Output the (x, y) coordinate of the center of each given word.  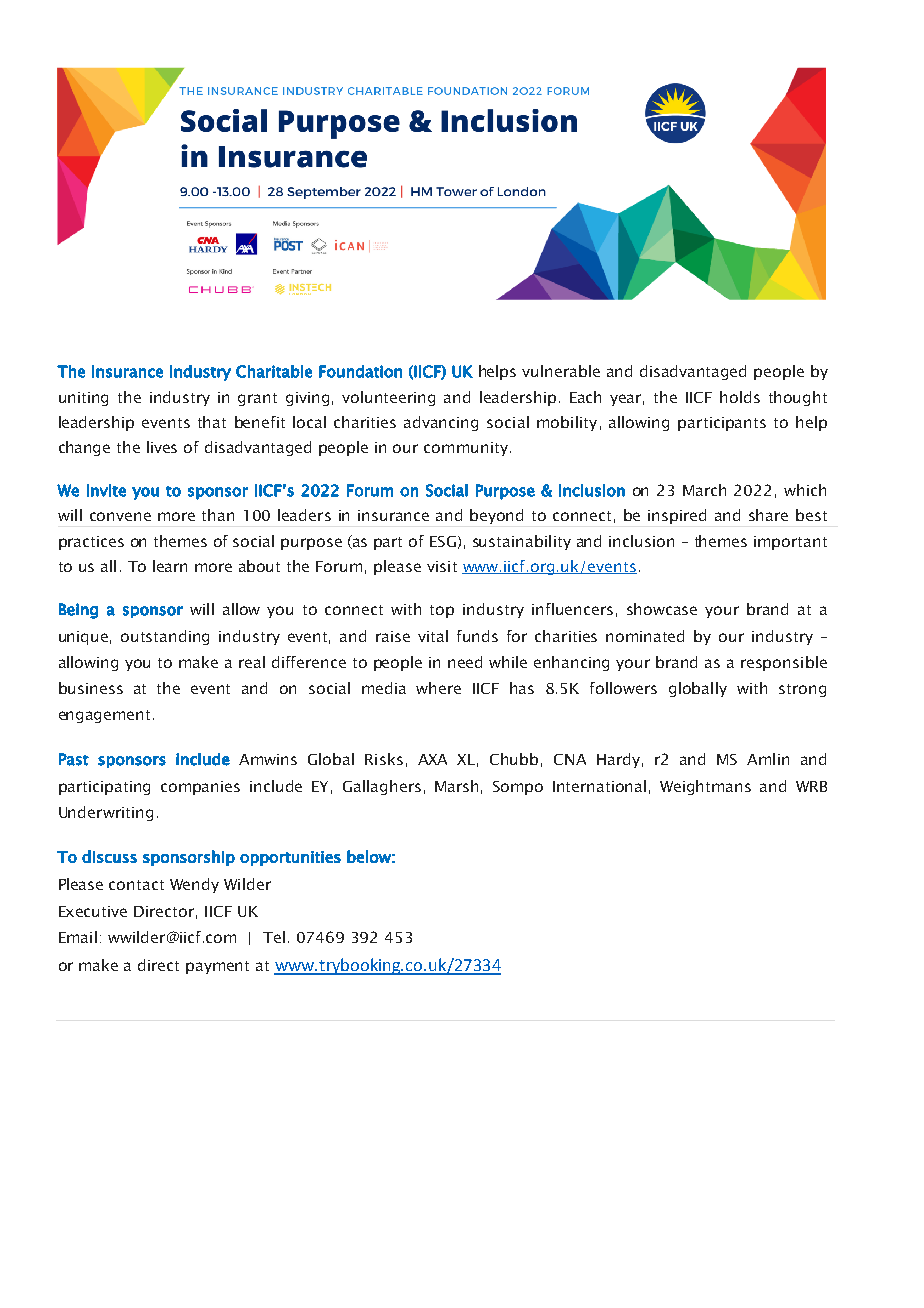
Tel (274, 937)
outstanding (165, 637)
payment (217, 967)
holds (740, 397)
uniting (83, 399)
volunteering (388, 398)
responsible (784, 663)
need (465, 662)
